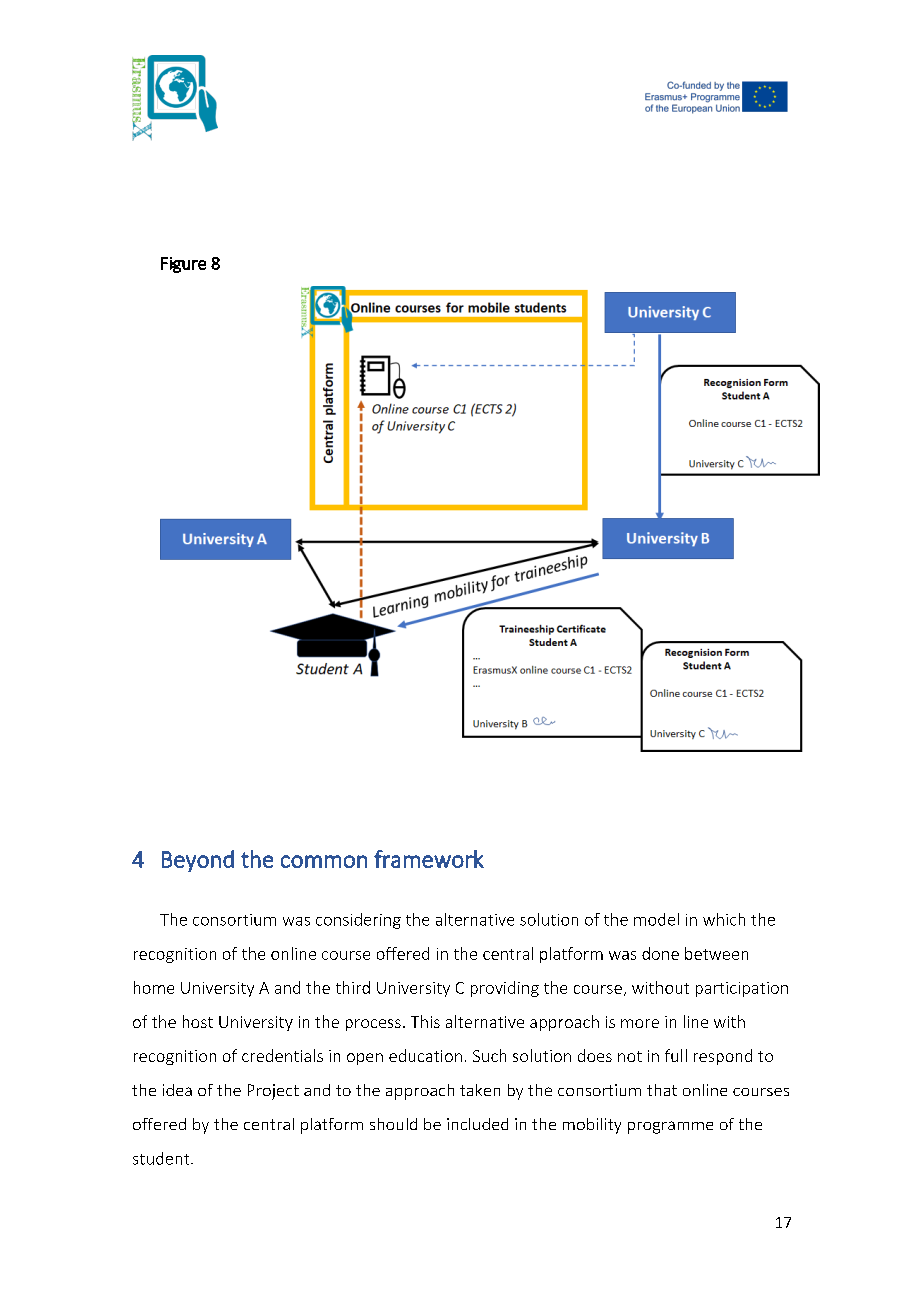 The image size is (924, 1308). What do you see at coordinates (429, 859) in the screenshot?
I see `framework` at bounding box center [429, 859].
